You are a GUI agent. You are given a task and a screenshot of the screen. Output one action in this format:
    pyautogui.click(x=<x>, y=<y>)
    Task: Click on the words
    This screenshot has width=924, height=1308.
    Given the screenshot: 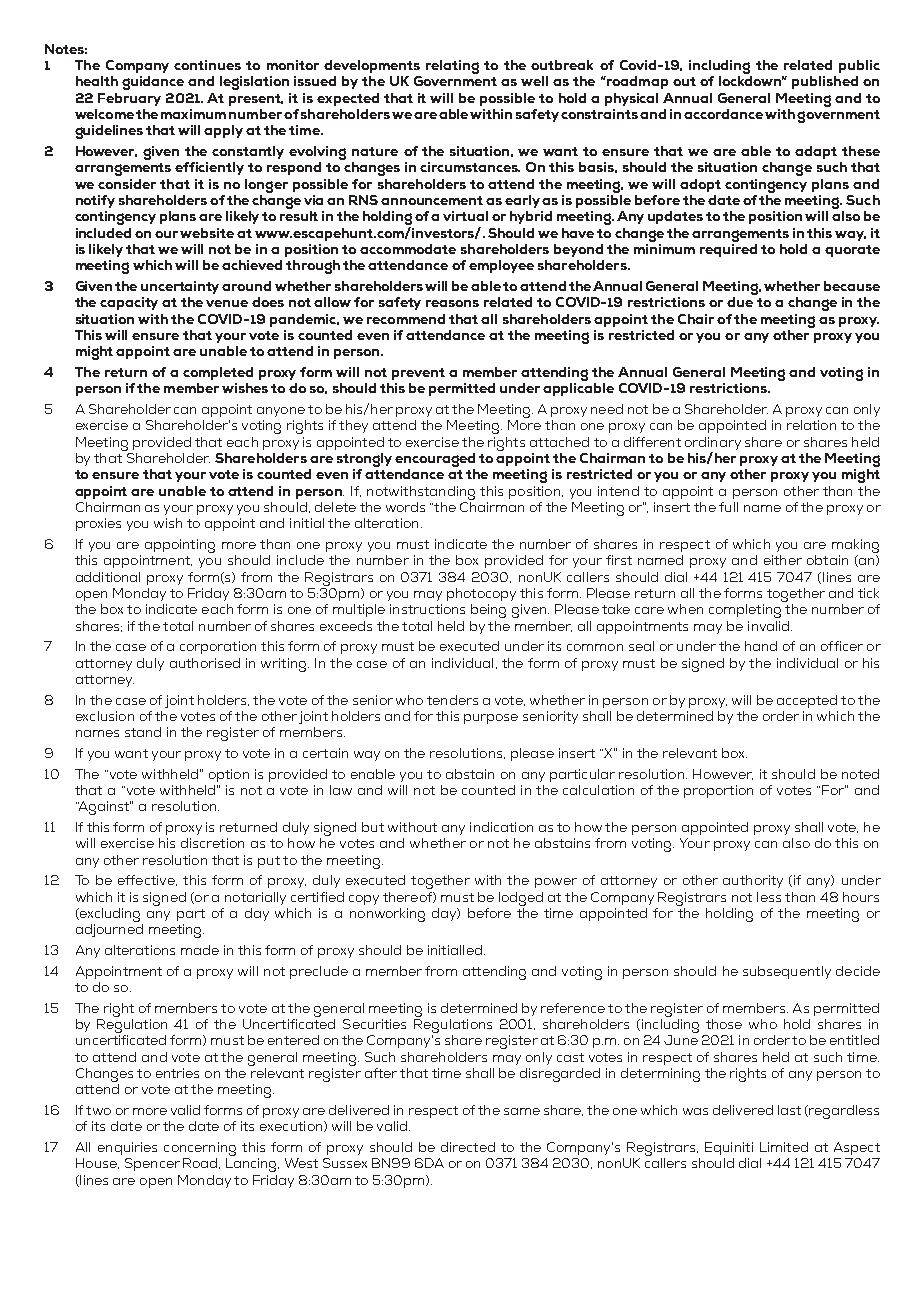 What is the action you would take?
    pyautogui.click(x=405, y=507)
